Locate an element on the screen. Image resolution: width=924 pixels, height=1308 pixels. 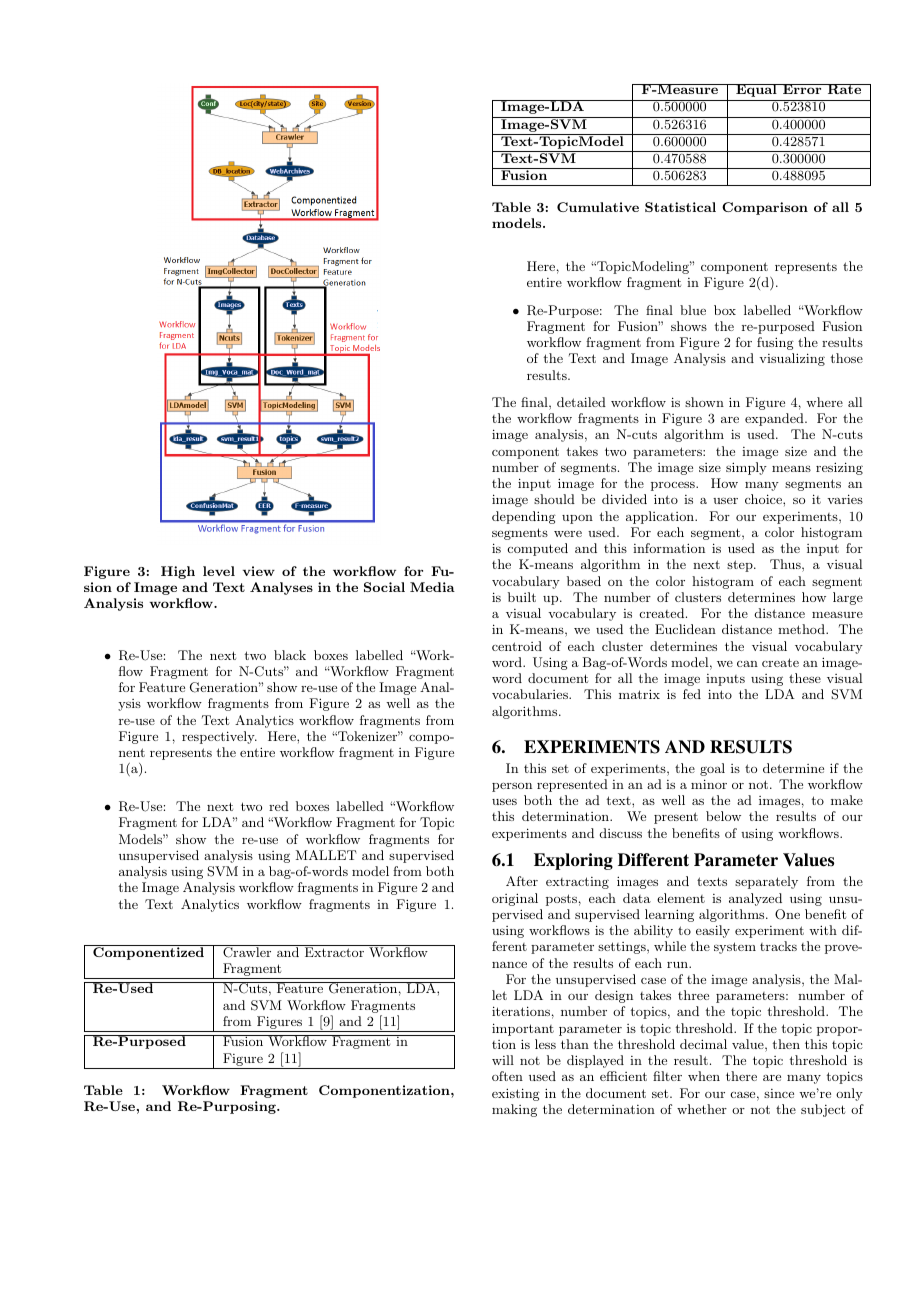
Error is located at coordinates (802, 89).
